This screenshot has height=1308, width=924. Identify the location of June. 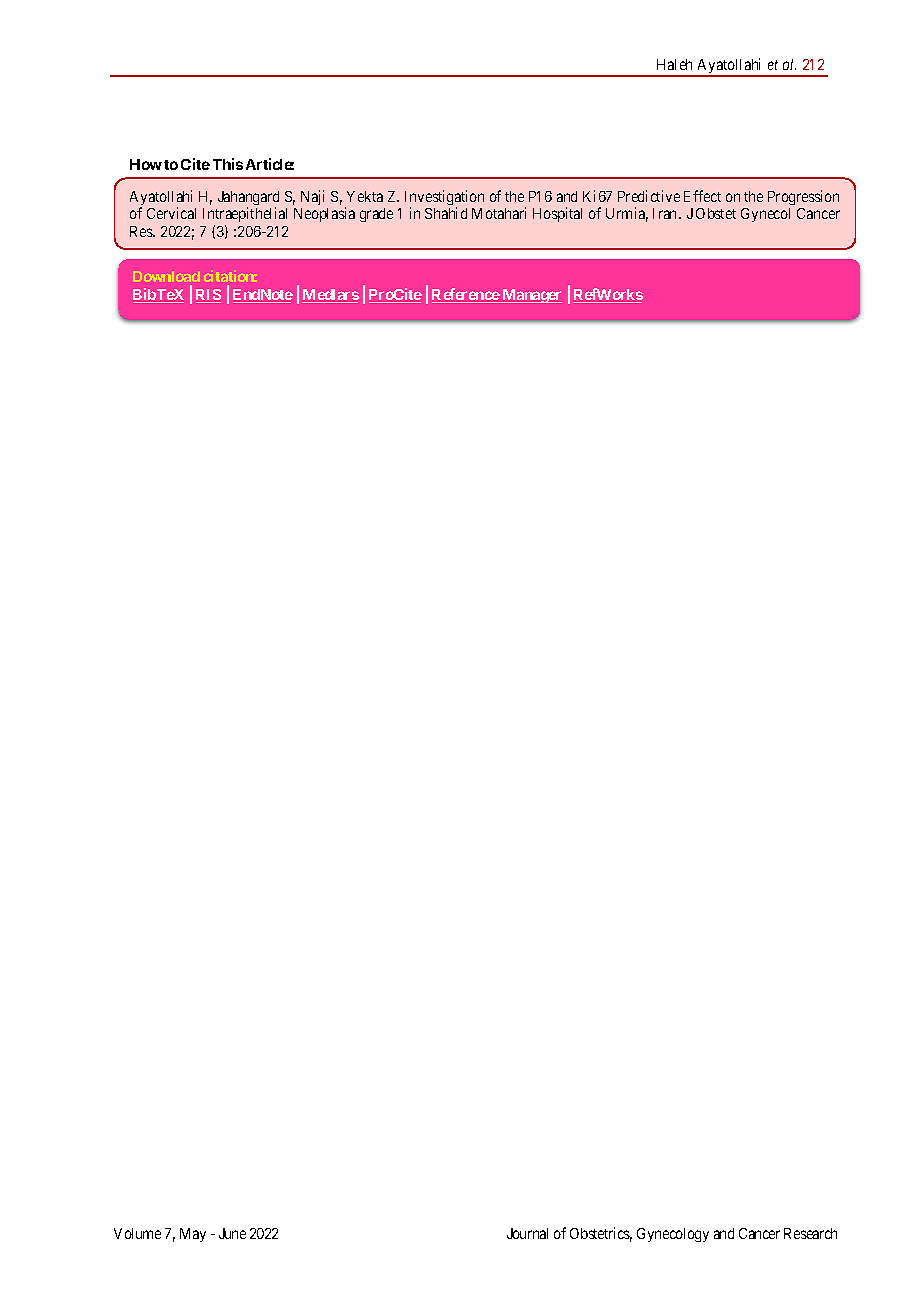
(232, 1233).
